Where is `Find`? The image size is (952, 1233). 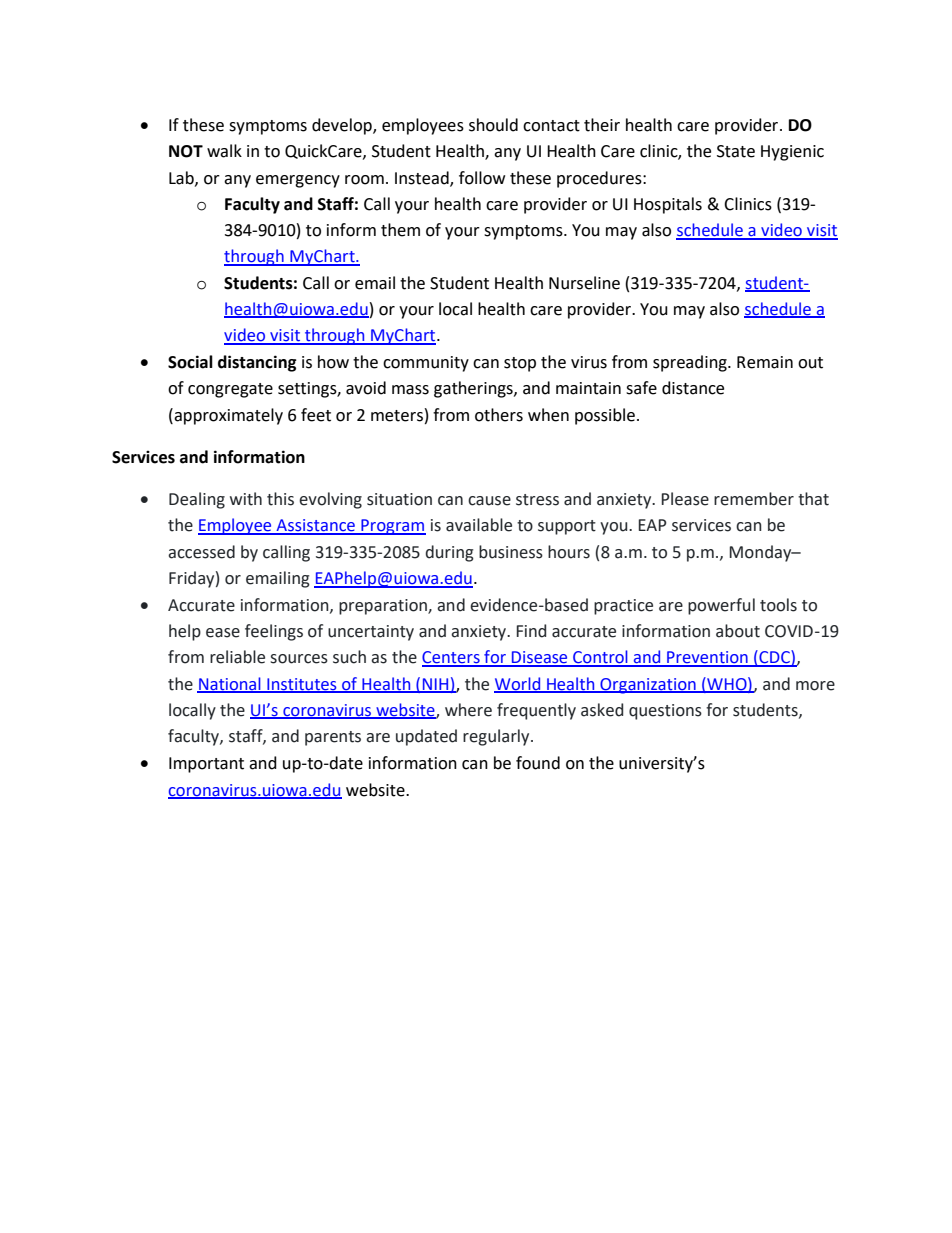 Find is located at coordinates (531, 631).
